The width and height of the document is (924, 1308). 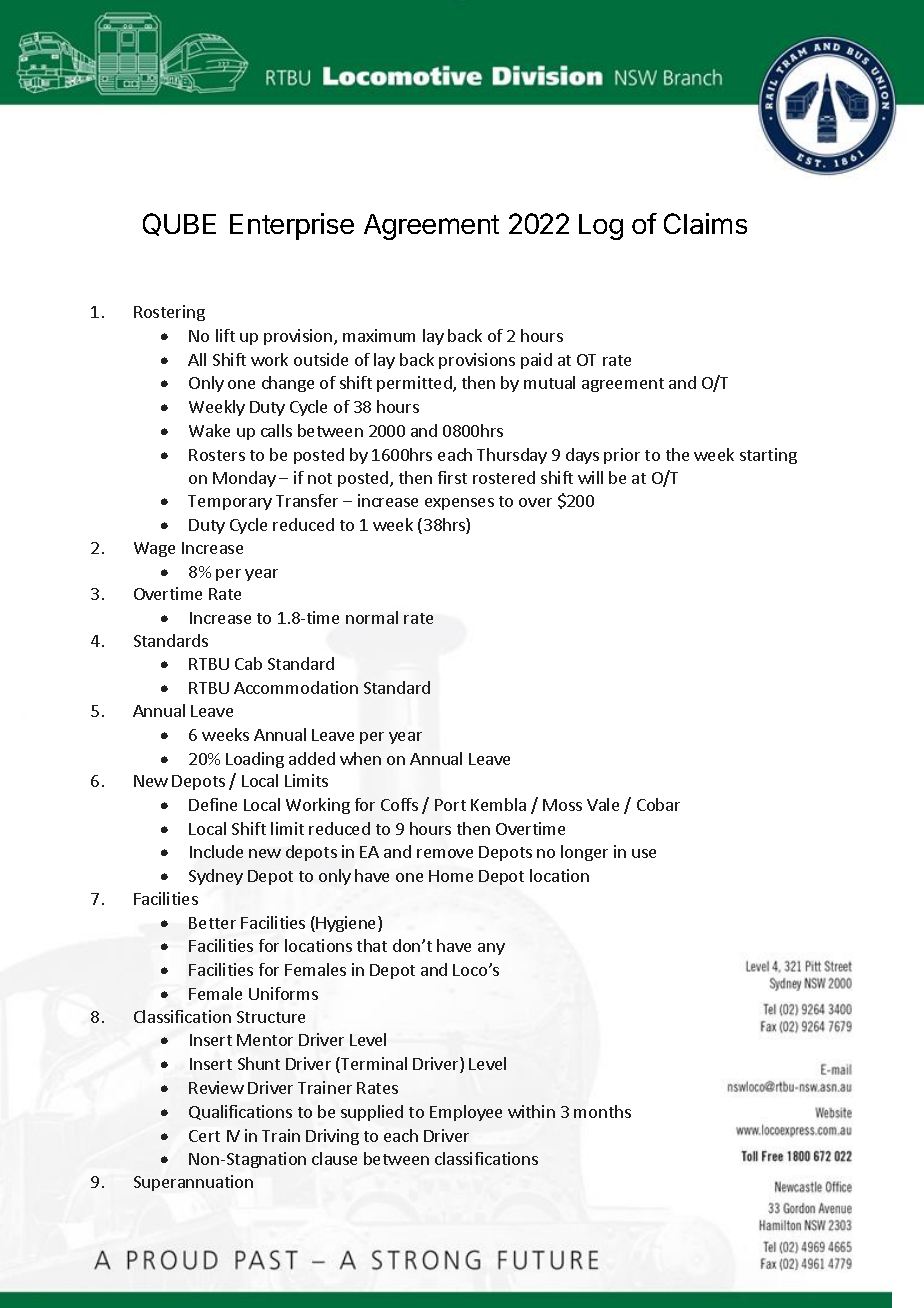 I want to click on maximum, so click(x=379, y=335).
